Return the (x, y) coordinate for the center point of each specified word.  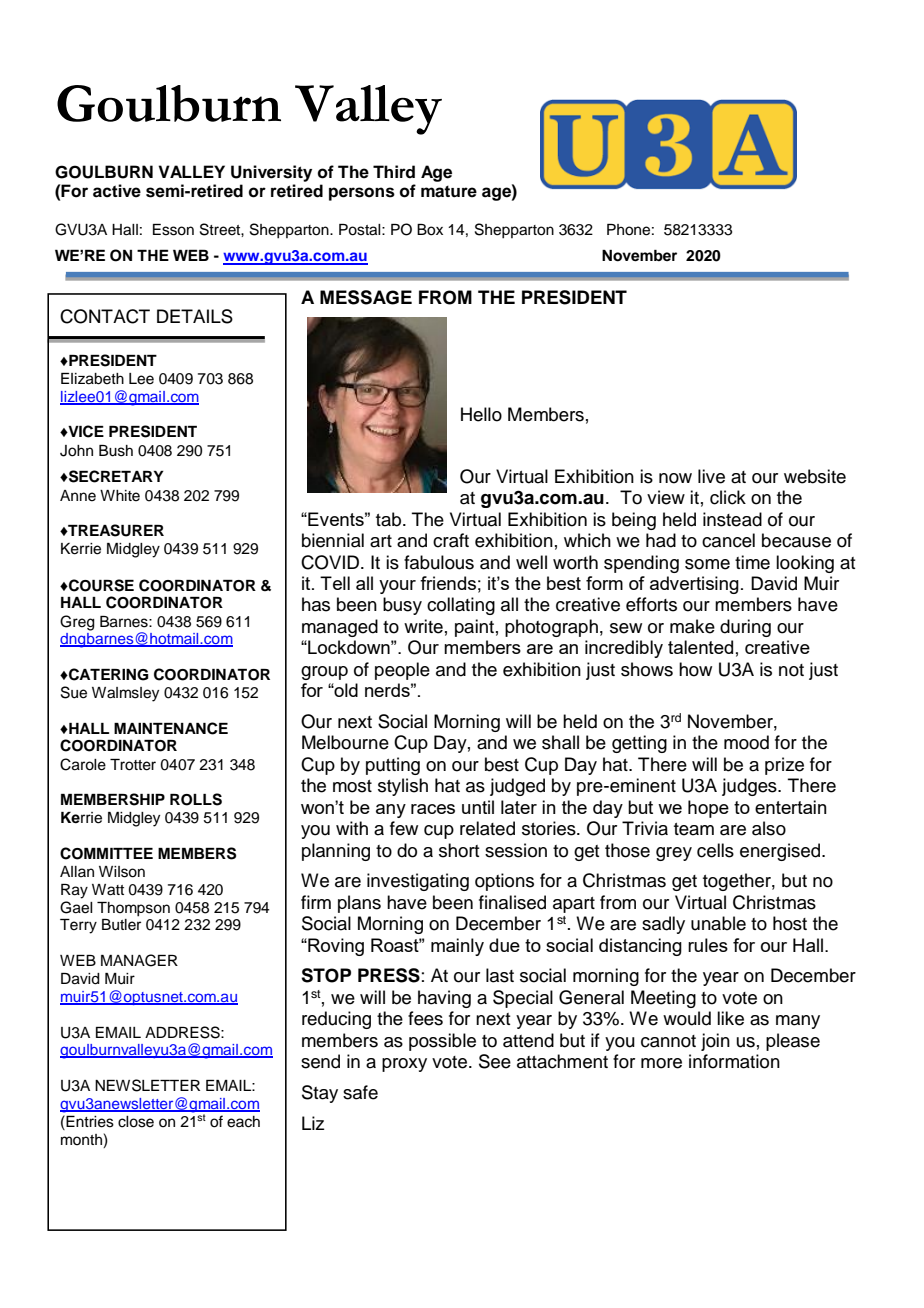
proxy (404, 1065)
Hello (481, 414)
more (661, 1063)
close (136, 1122)
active (117, 191)
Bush (116, 451)
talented (700, 647)
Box (430, 230)
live (711, 476)
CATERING (108, 674)
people (402, 671)
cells (715, 850)
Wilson (122, 872)
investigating (418, 882)
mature (449, 192)
